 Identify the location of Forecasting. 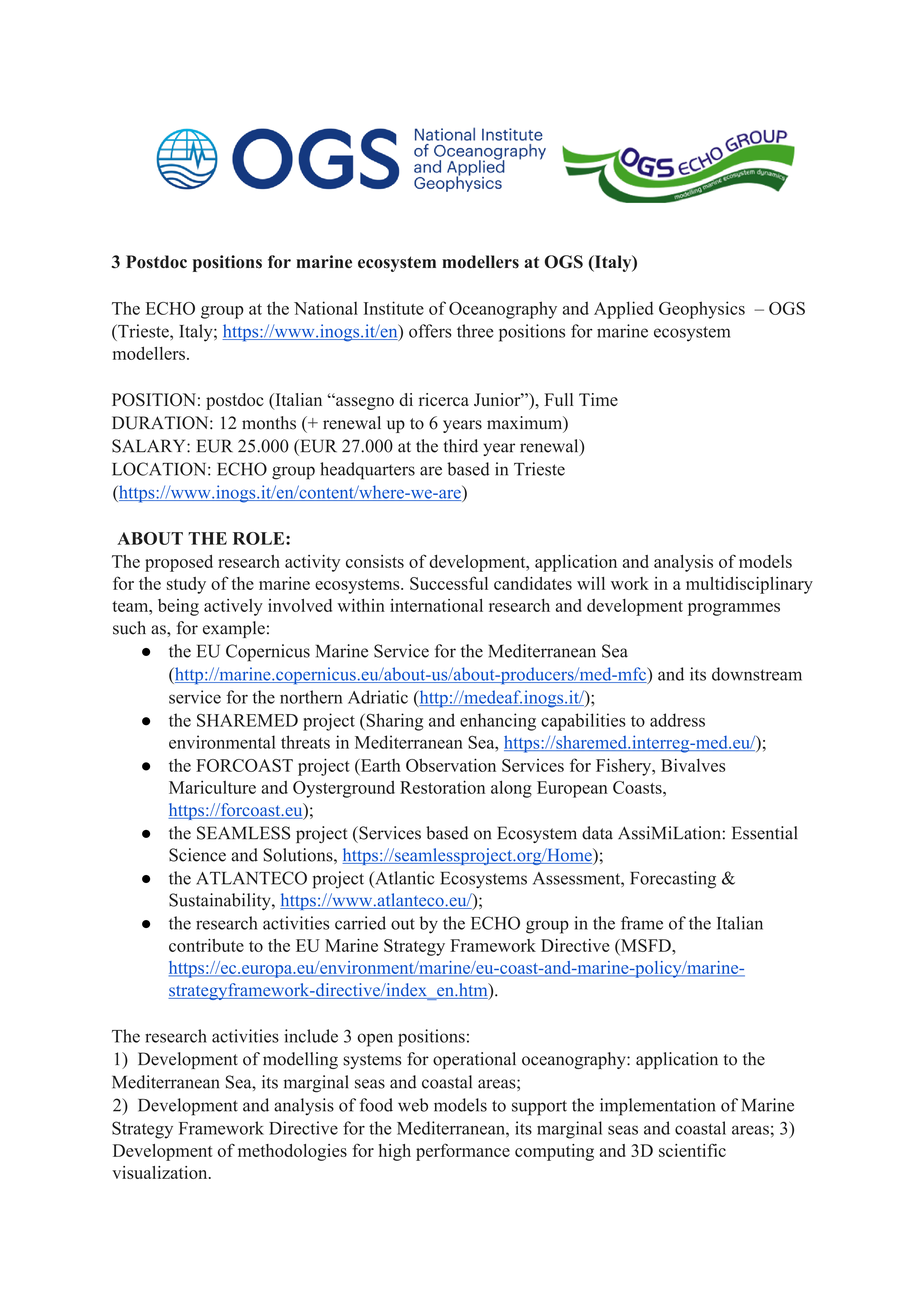
(673, 880).
